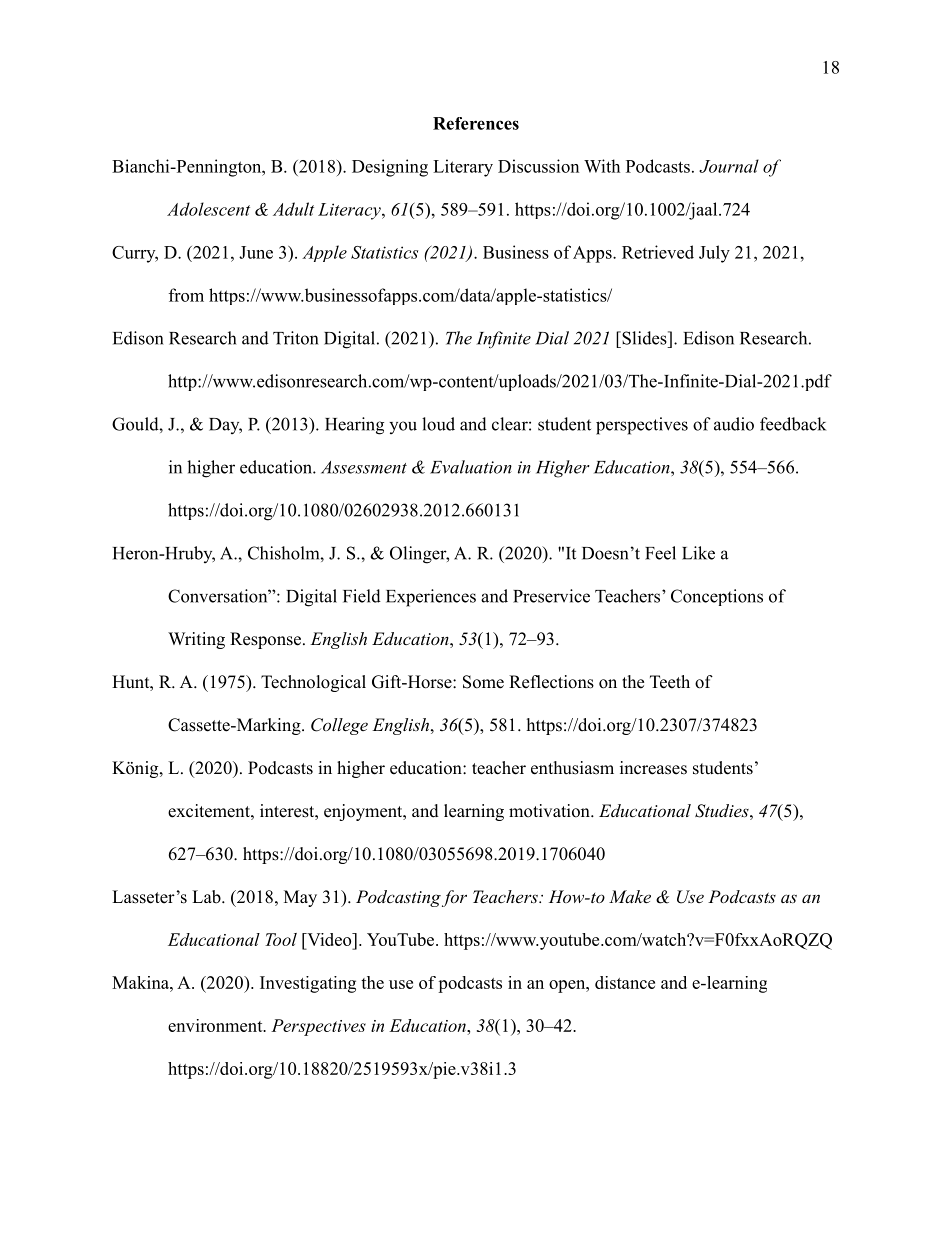 The height and width of the document is (1233, 952). Describe the element at coordinates (208, 209) in the document. I see `Adolescent` at that location.
